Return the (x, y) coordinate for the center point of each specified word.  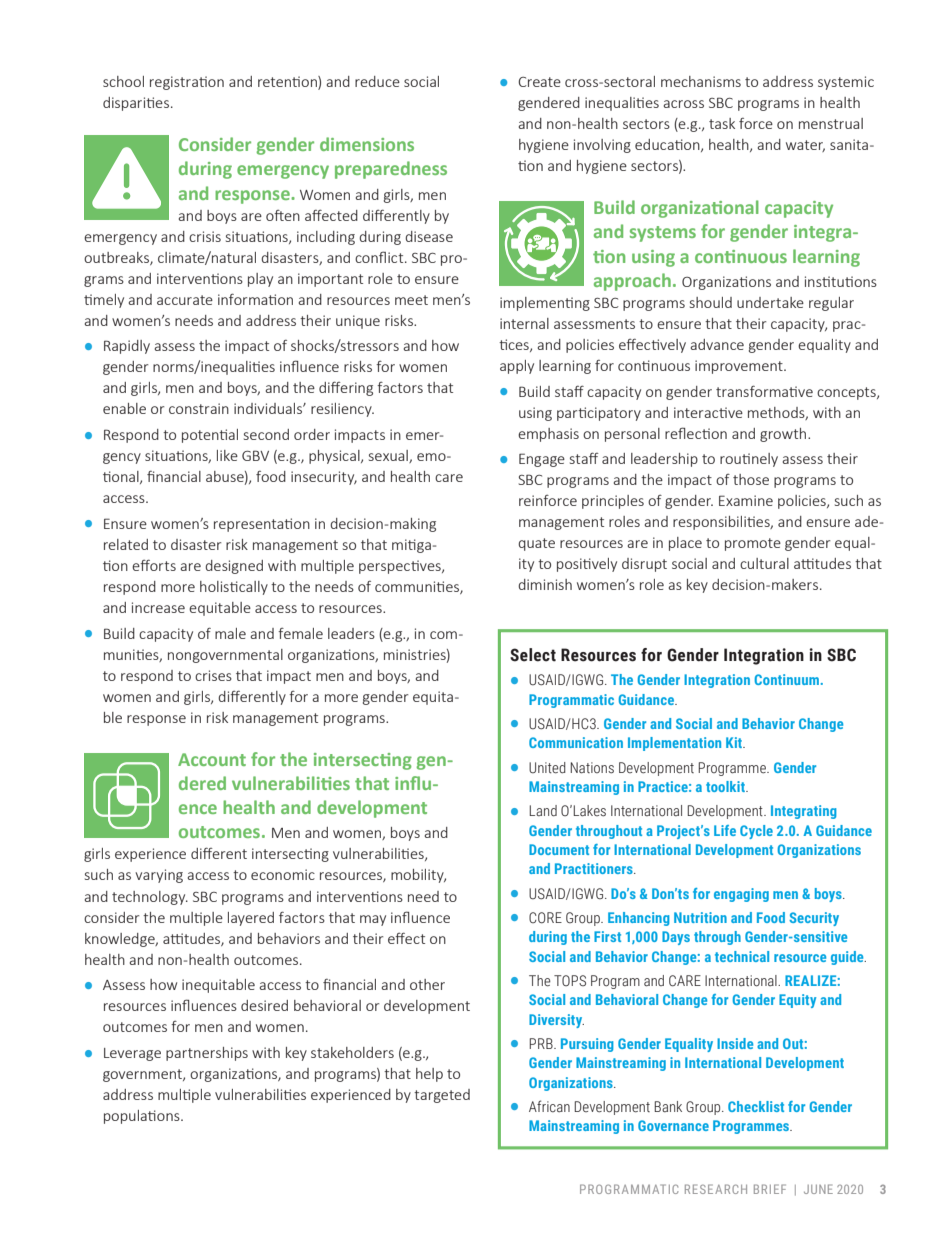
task (722, 123)
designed (234, 567)
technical (742, 956)
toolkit (726, 786)
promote (753, 544)
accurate (185, 300)
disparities (136, 104)
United (547, 768)
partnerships (207, 1054)
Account (212, 759)
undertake (770, 302)
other (427, 984)
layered (251, 919)
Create (539, 82)
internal (524, 323)
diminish (545, 584)
